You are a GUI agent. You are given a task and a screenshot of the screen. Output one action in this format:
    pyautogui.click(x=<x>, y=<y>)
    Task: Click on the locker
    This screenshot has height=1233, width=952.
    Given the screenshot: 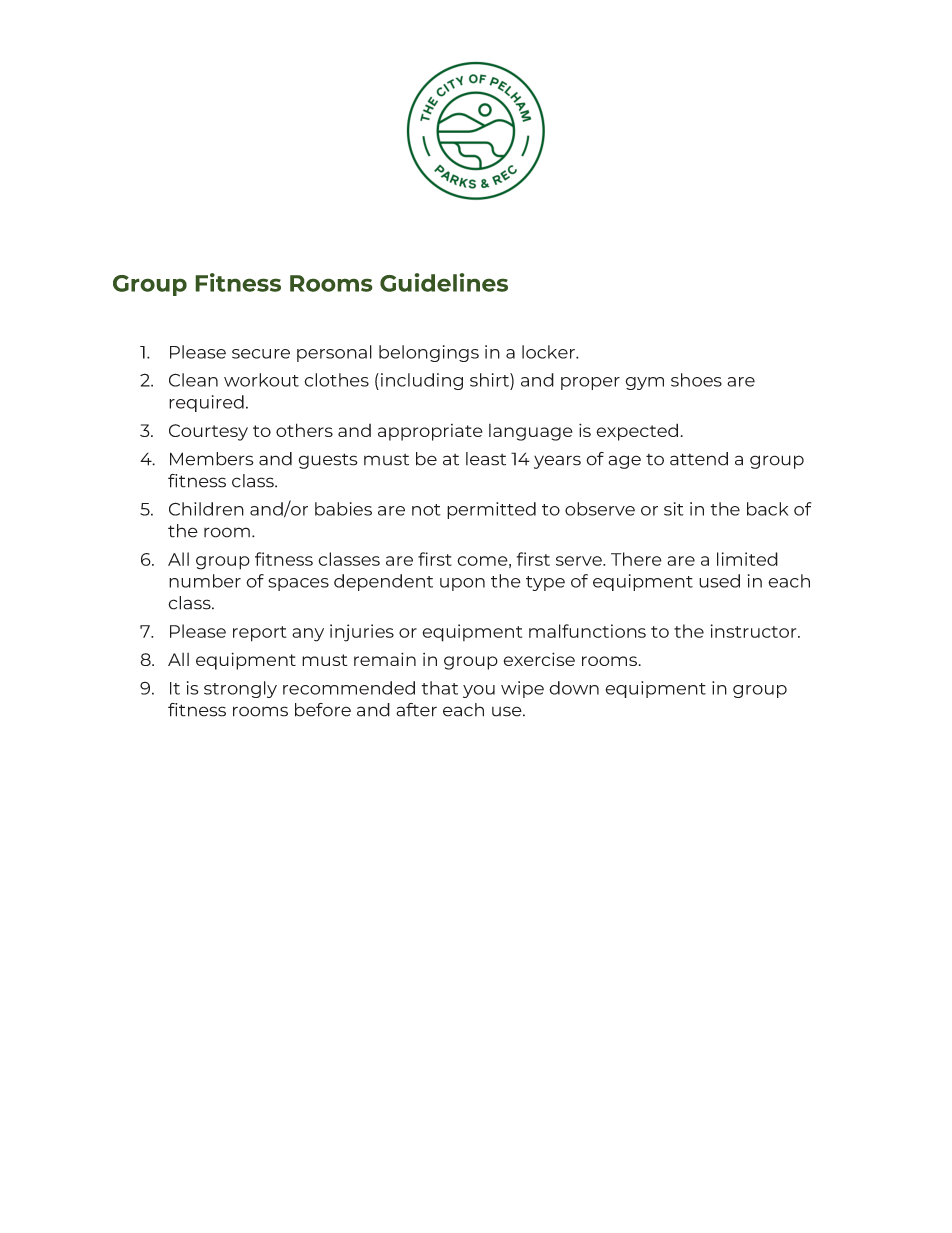 What is the action you would take?
    pyautogui.click(x=549, y=352)
